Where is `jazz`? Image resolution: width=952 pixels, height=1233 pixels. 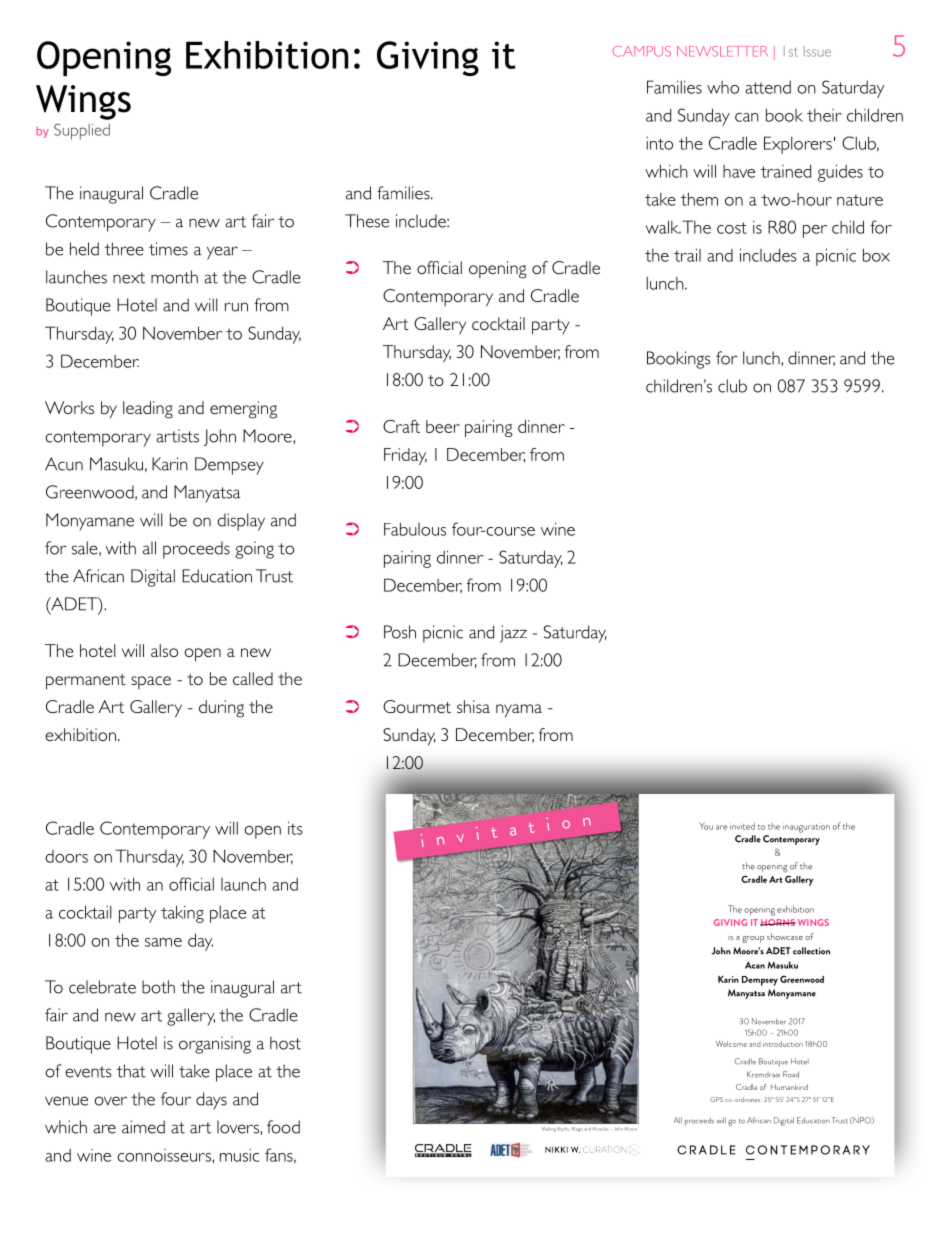 jazz is located at coordinates (513, 634).
